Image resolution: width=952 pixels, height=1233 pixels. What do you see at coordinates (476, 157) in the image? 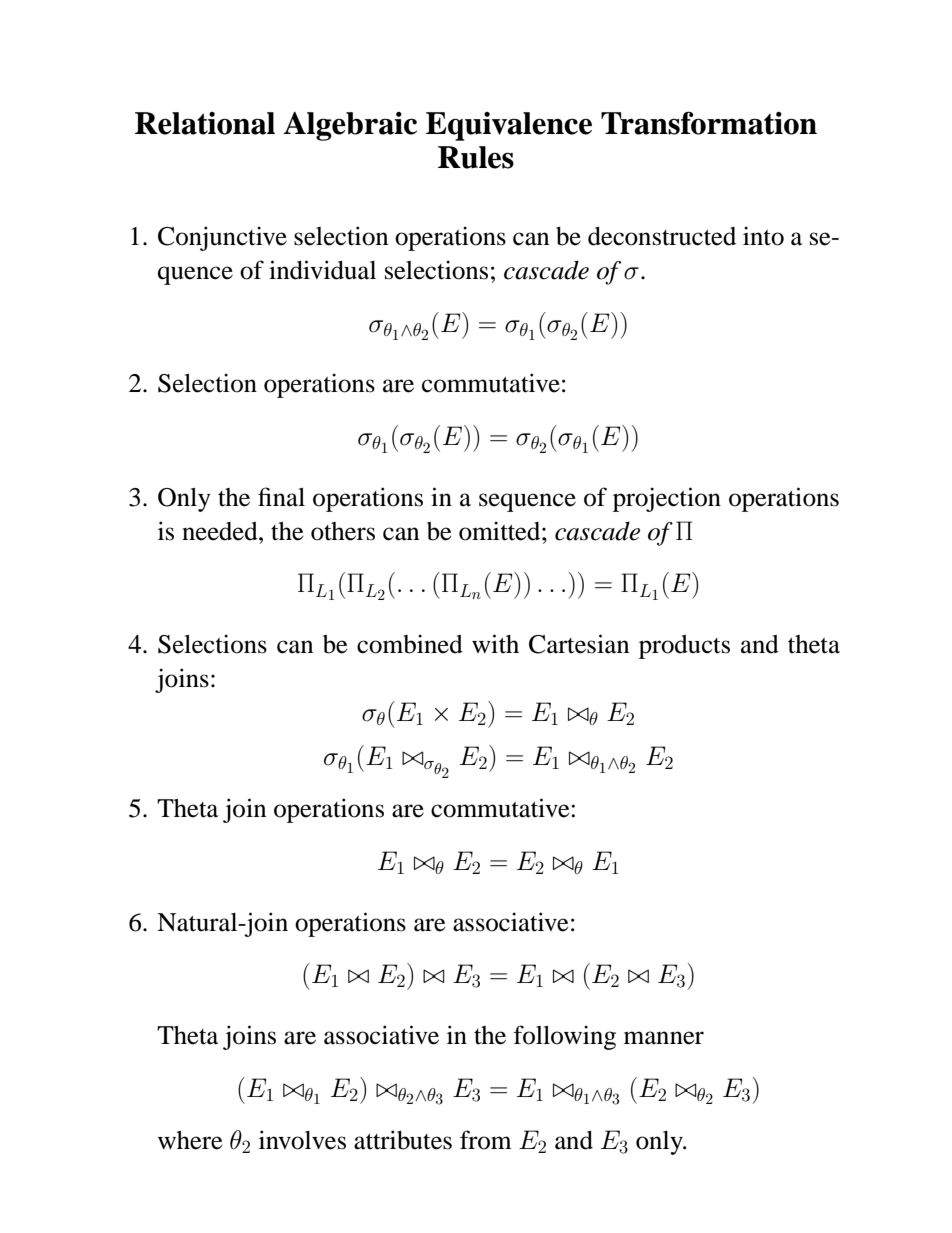
I see `Rules` at bounding box center [476, 157].
